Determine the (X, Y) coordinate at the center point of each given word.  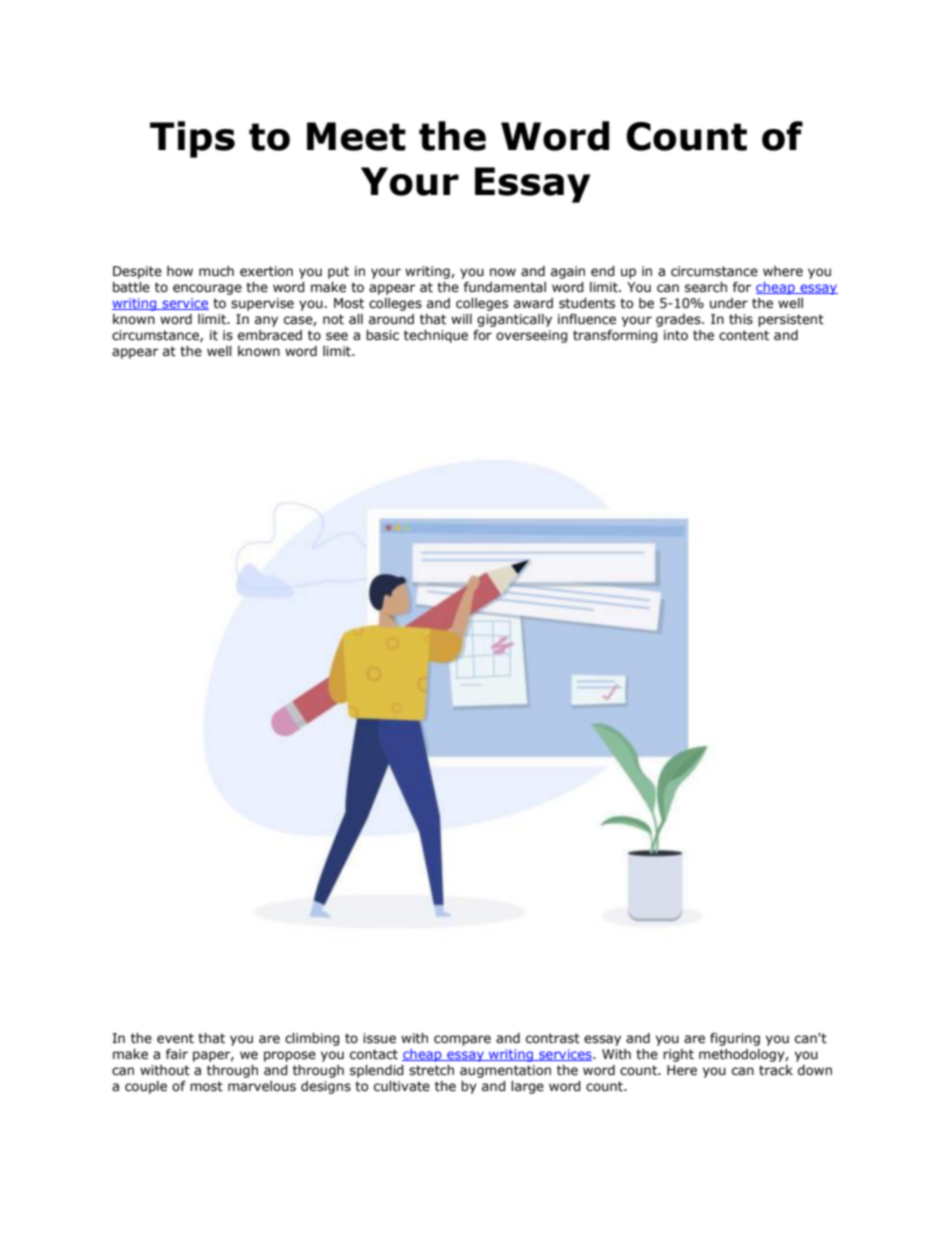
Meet (356, 136)
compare (462, 1040)
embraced (270, 335)
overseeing (531, 336)
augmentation (505, 1071)
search (706, 287)
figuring (735, 1039)
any (266, 321)
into (676, 335)
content (744, 335)
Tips (192, 139)
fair (177, 1054)
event (175, 1038)
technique (436, 336)
